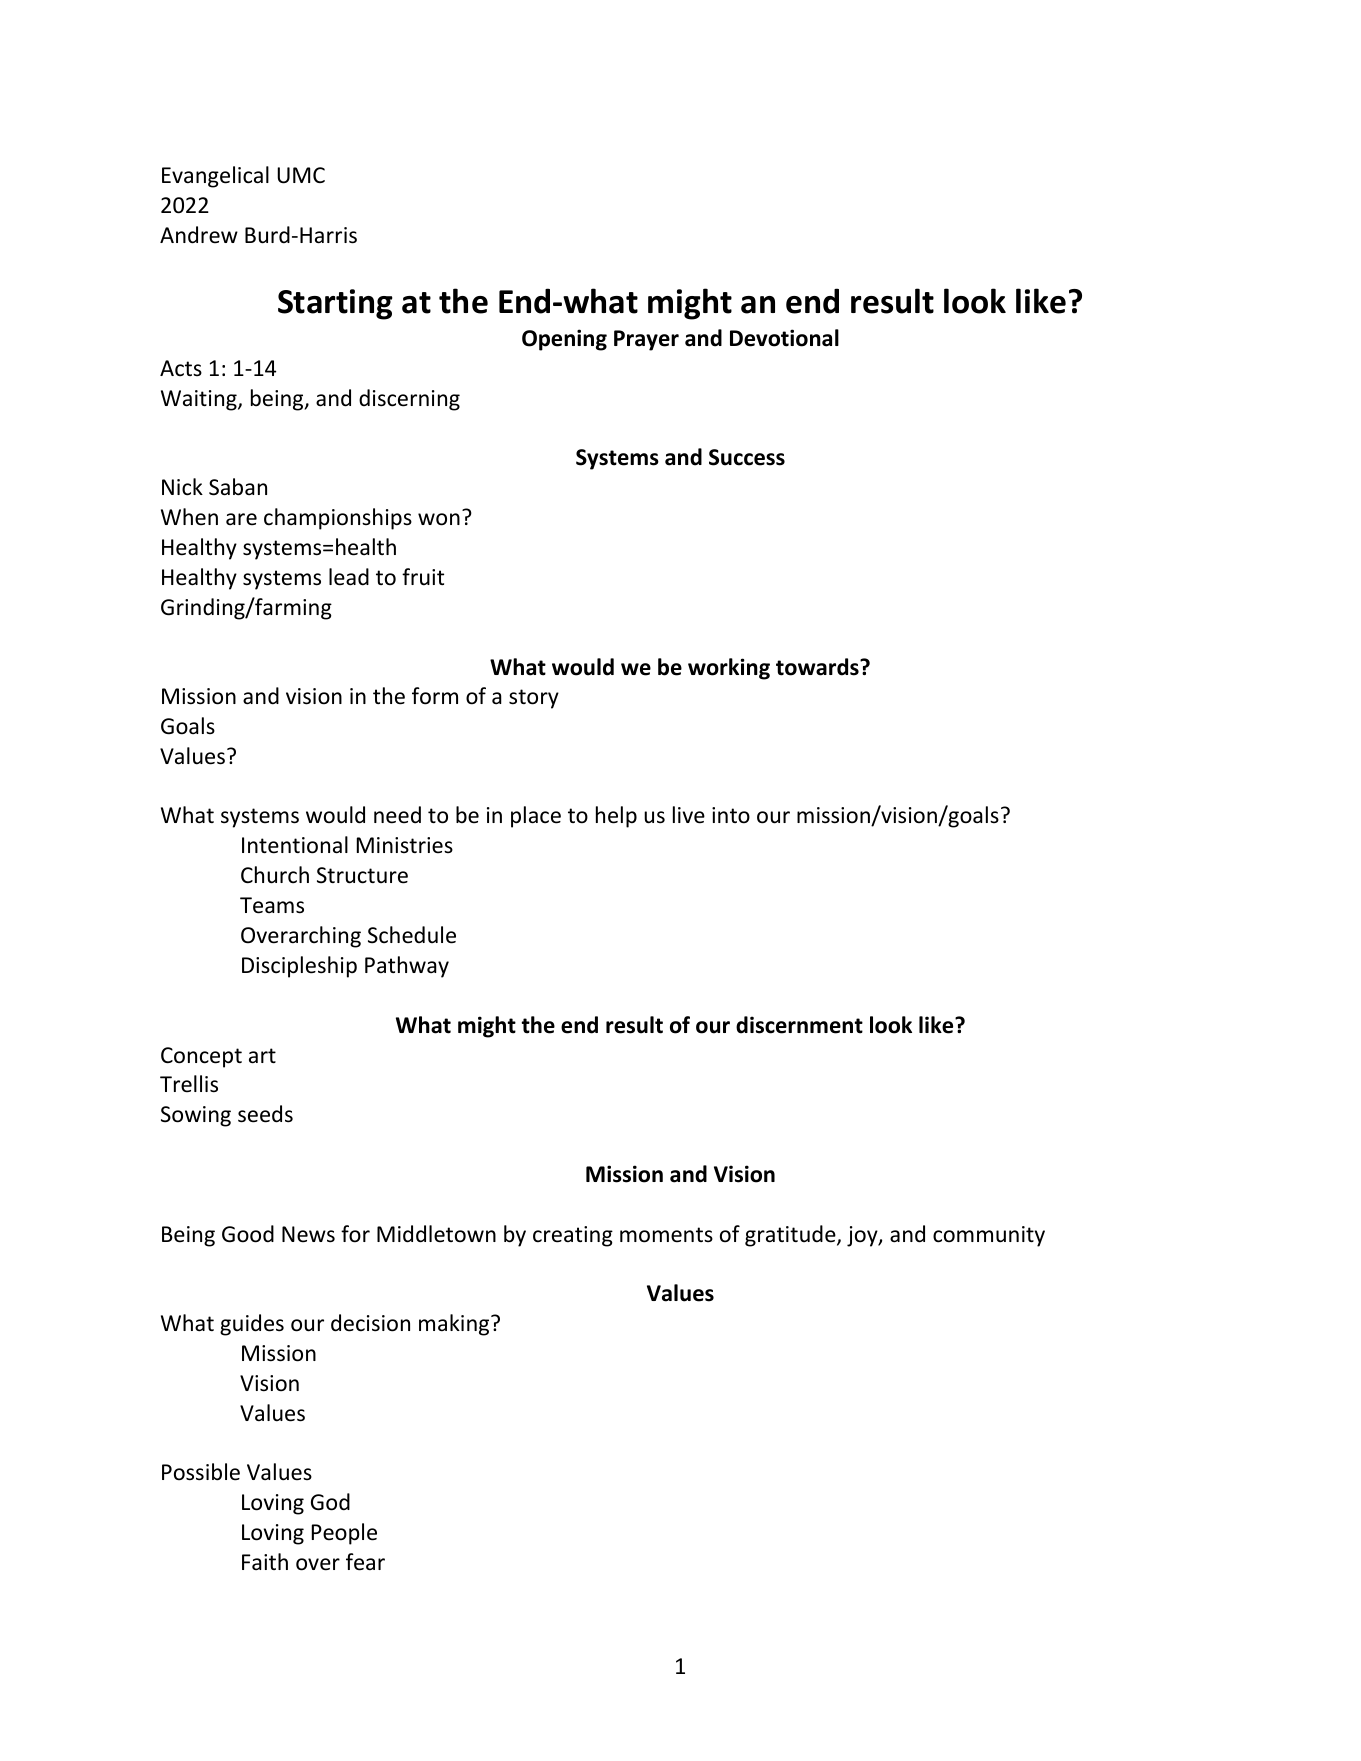 The image size is (1361, 1761). I want to click on community, so click(989, 1236).
